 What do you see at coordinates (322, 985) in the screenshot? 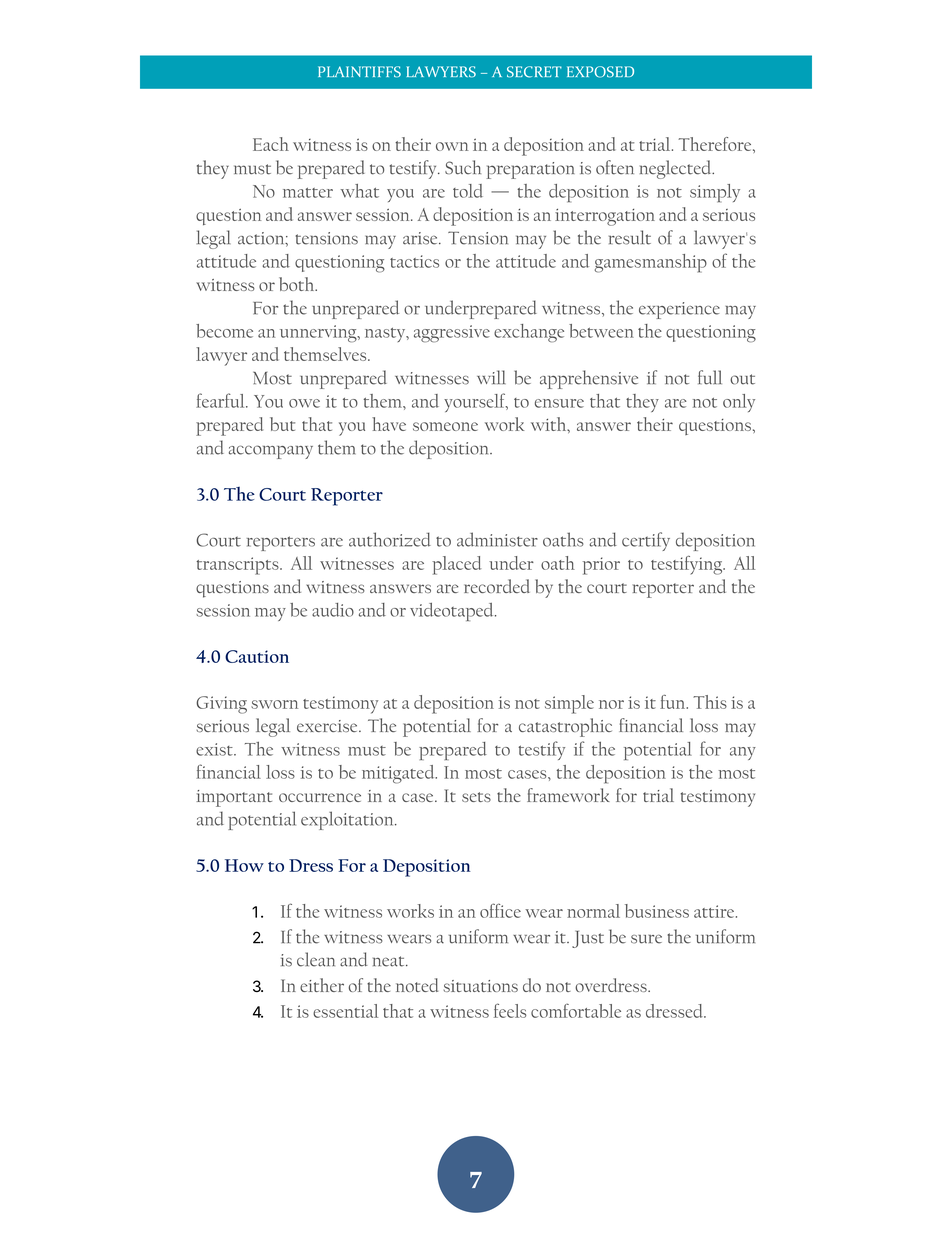
I see `either` at bounding box center [322, 985].
